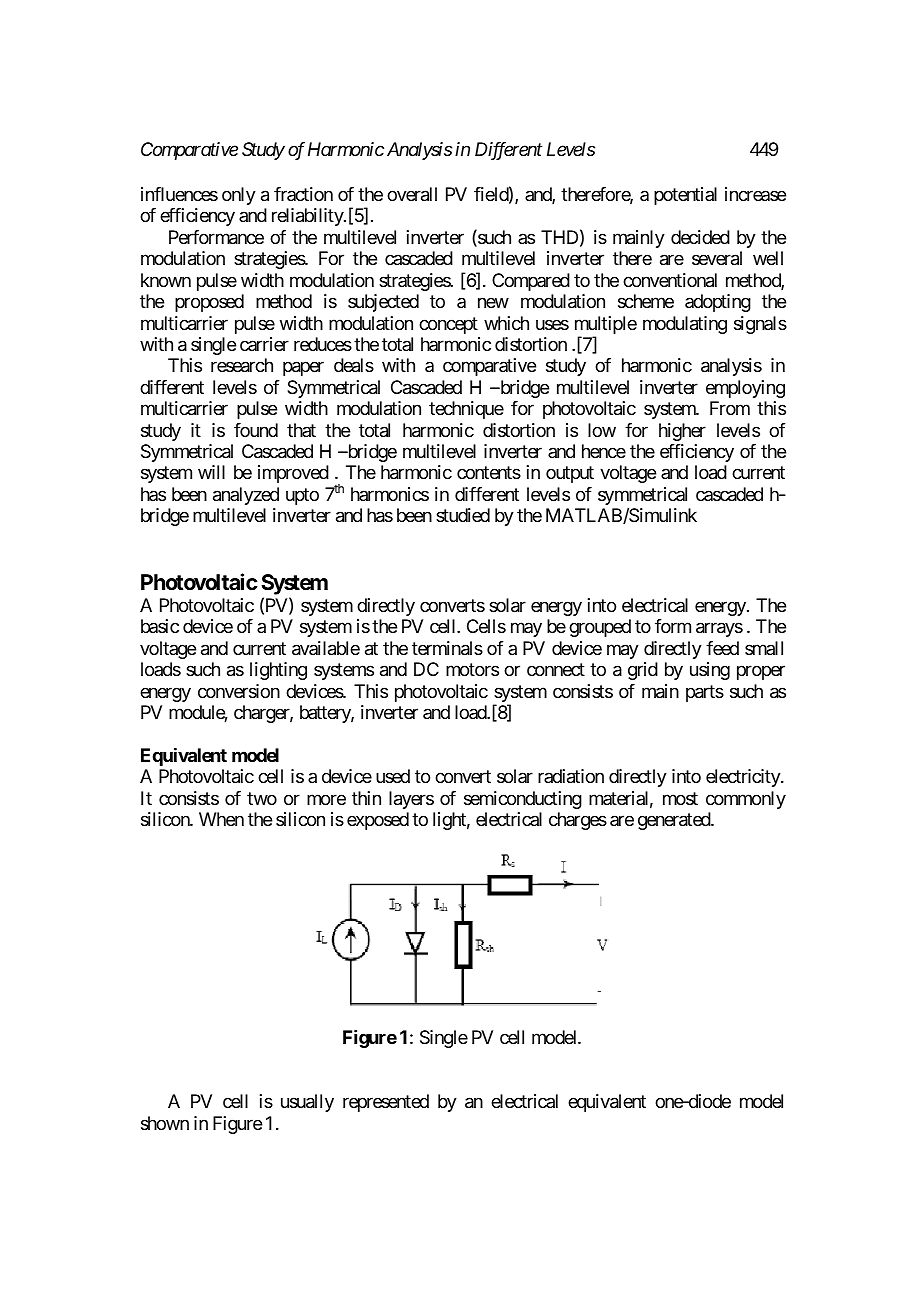  What do you see at coordinates (378, 821) in the screenshot?
I see `exposed` at bounding box center [378, 821].
